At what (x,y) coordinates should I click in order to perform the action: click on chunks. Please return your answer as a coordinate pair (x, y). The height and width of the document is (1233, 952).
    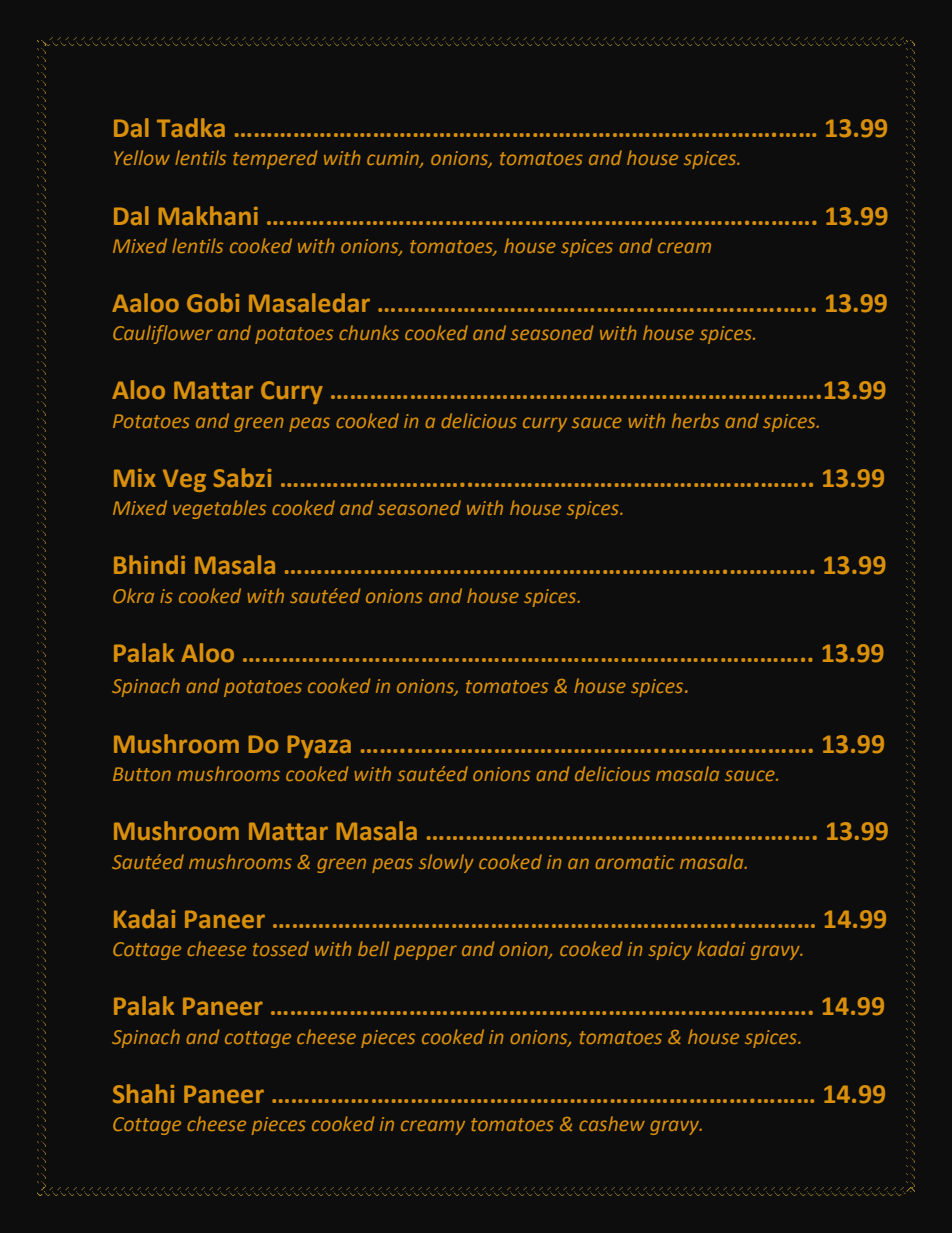
    Looking at the image, I should click on (369, 332).
